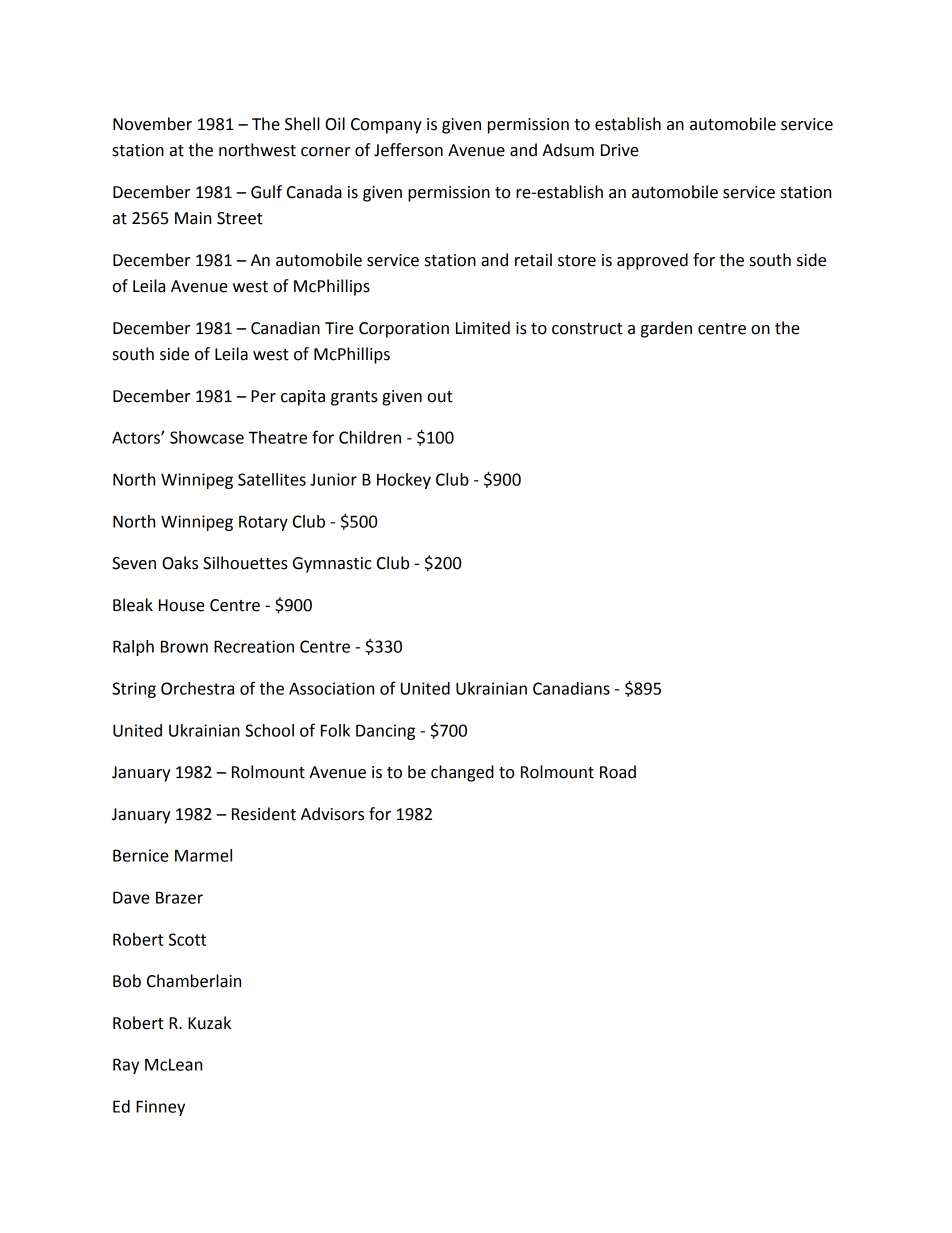  What do you see at coordinates (194, 981) in the document?
I see `Chamberlain` at bounding box center [194, 981].
